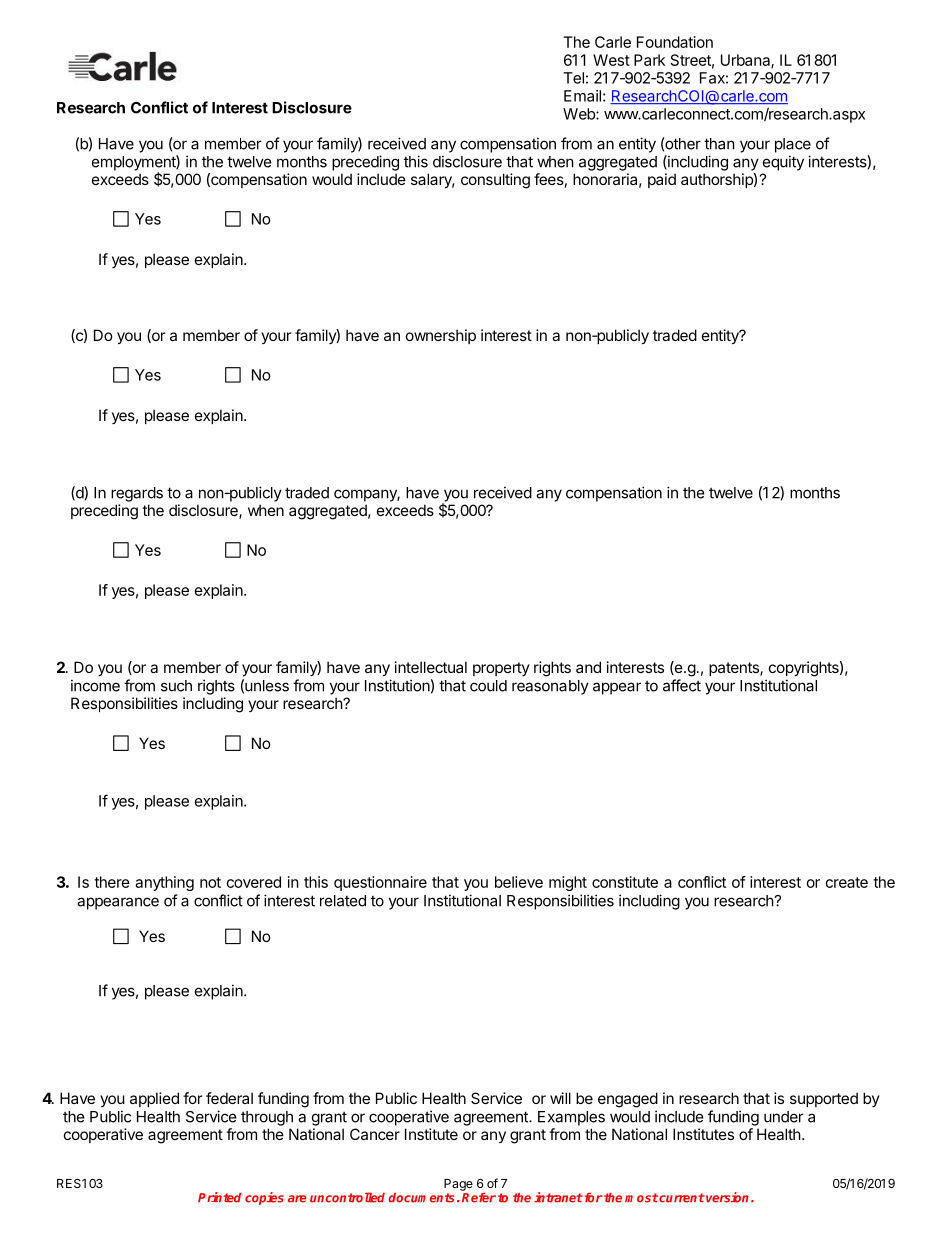  What do you see at coordinates (219, 1197) in the screenshot?
I see `Printed` at bounding box center [219, 1197].
